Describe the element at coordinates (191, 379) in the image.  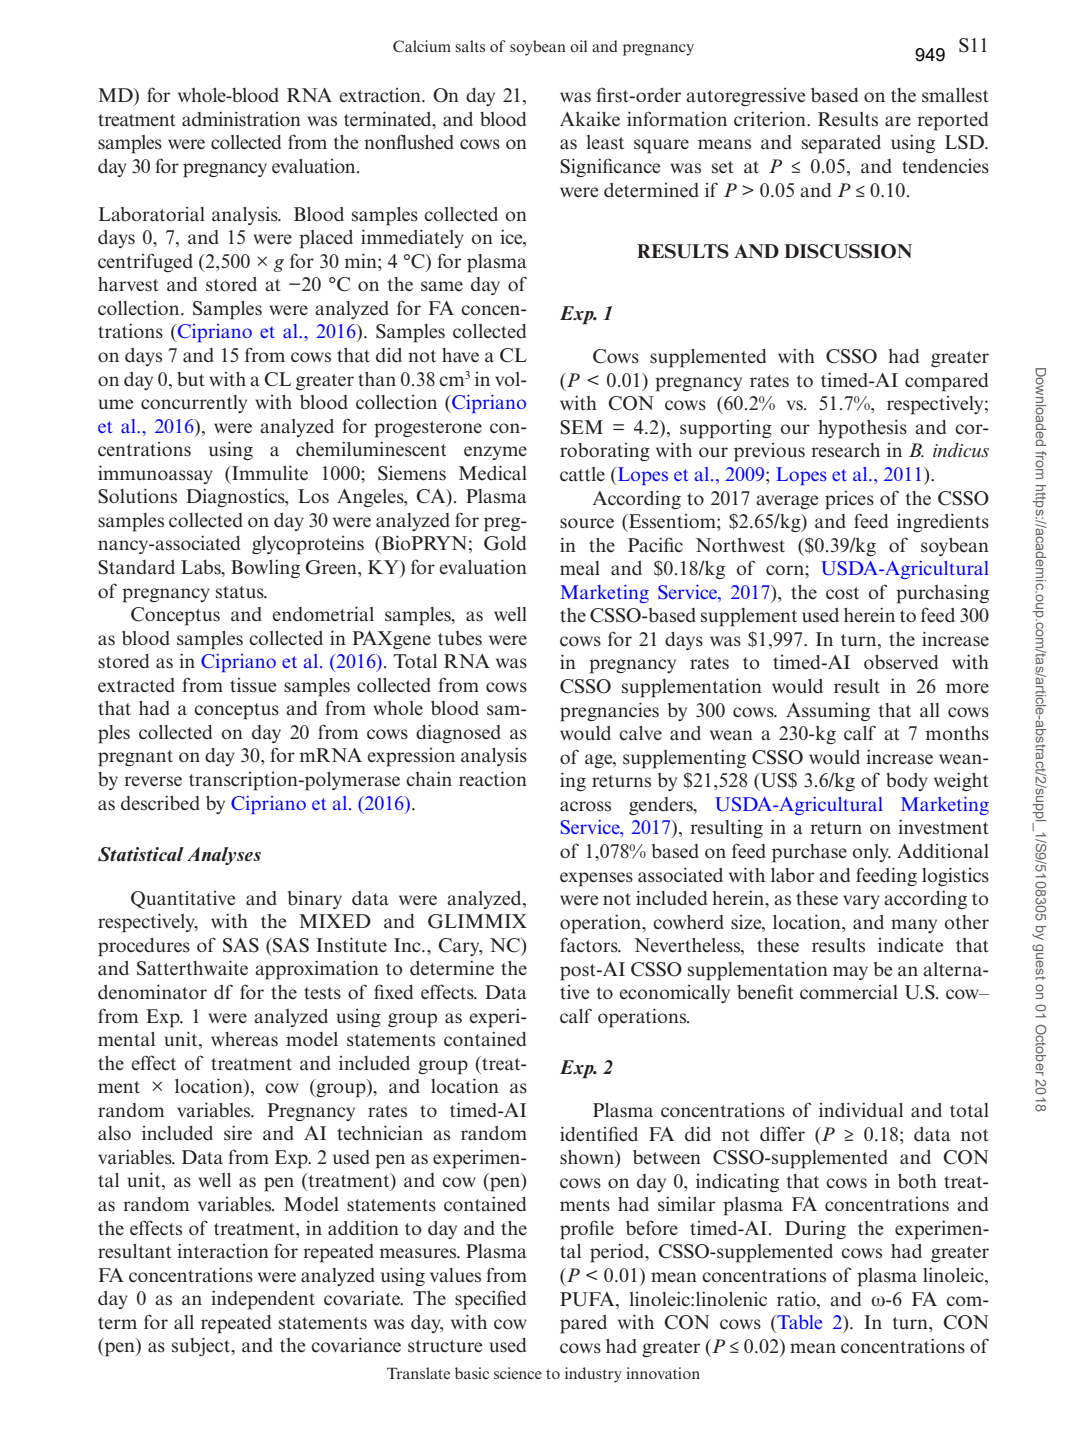
I see `but` at that location.
